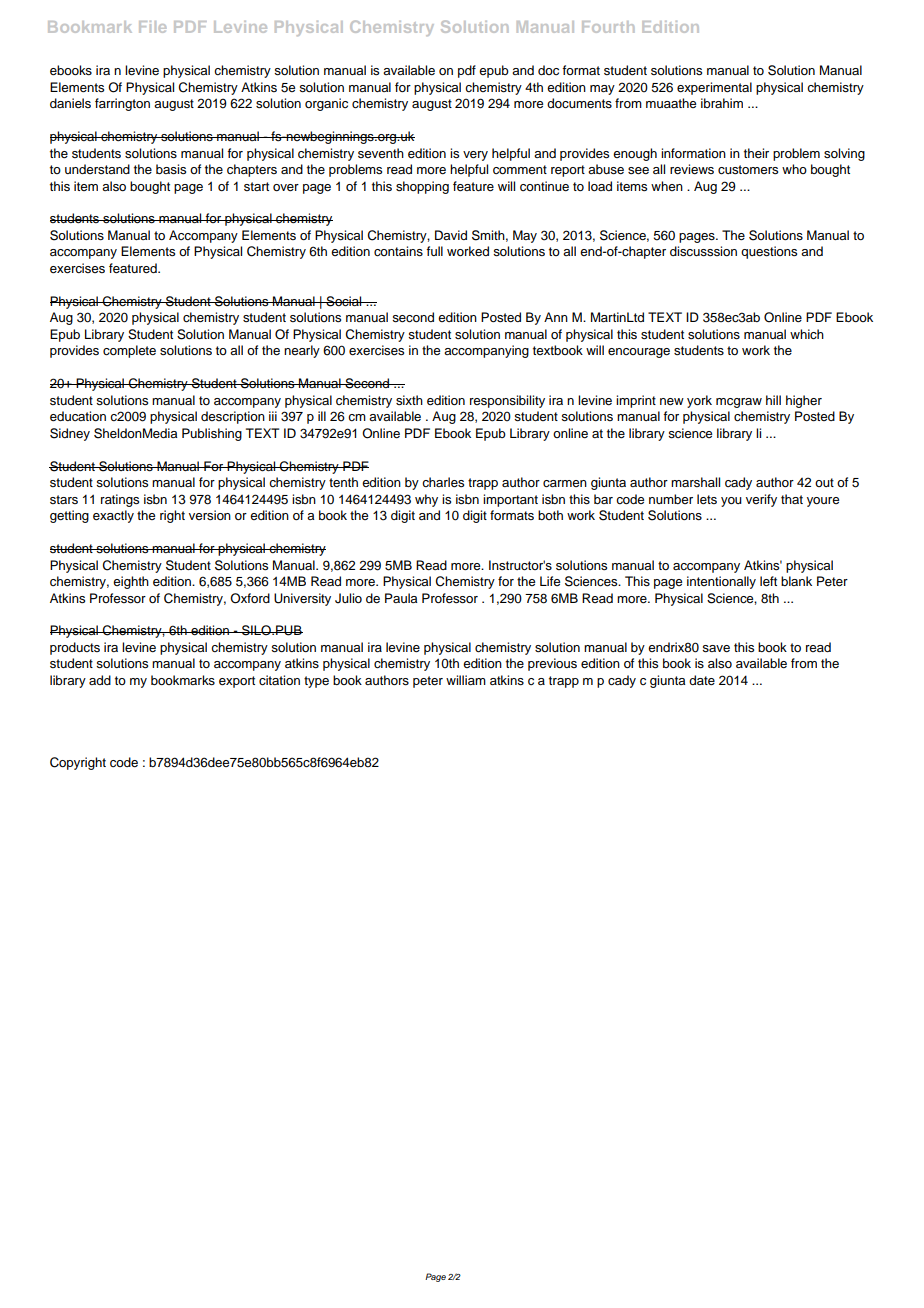 The width and height of the screenshot is (924, 1308). Describe the element at coordinates (171, 169) in the screenshot. I see `basis` at that location.
